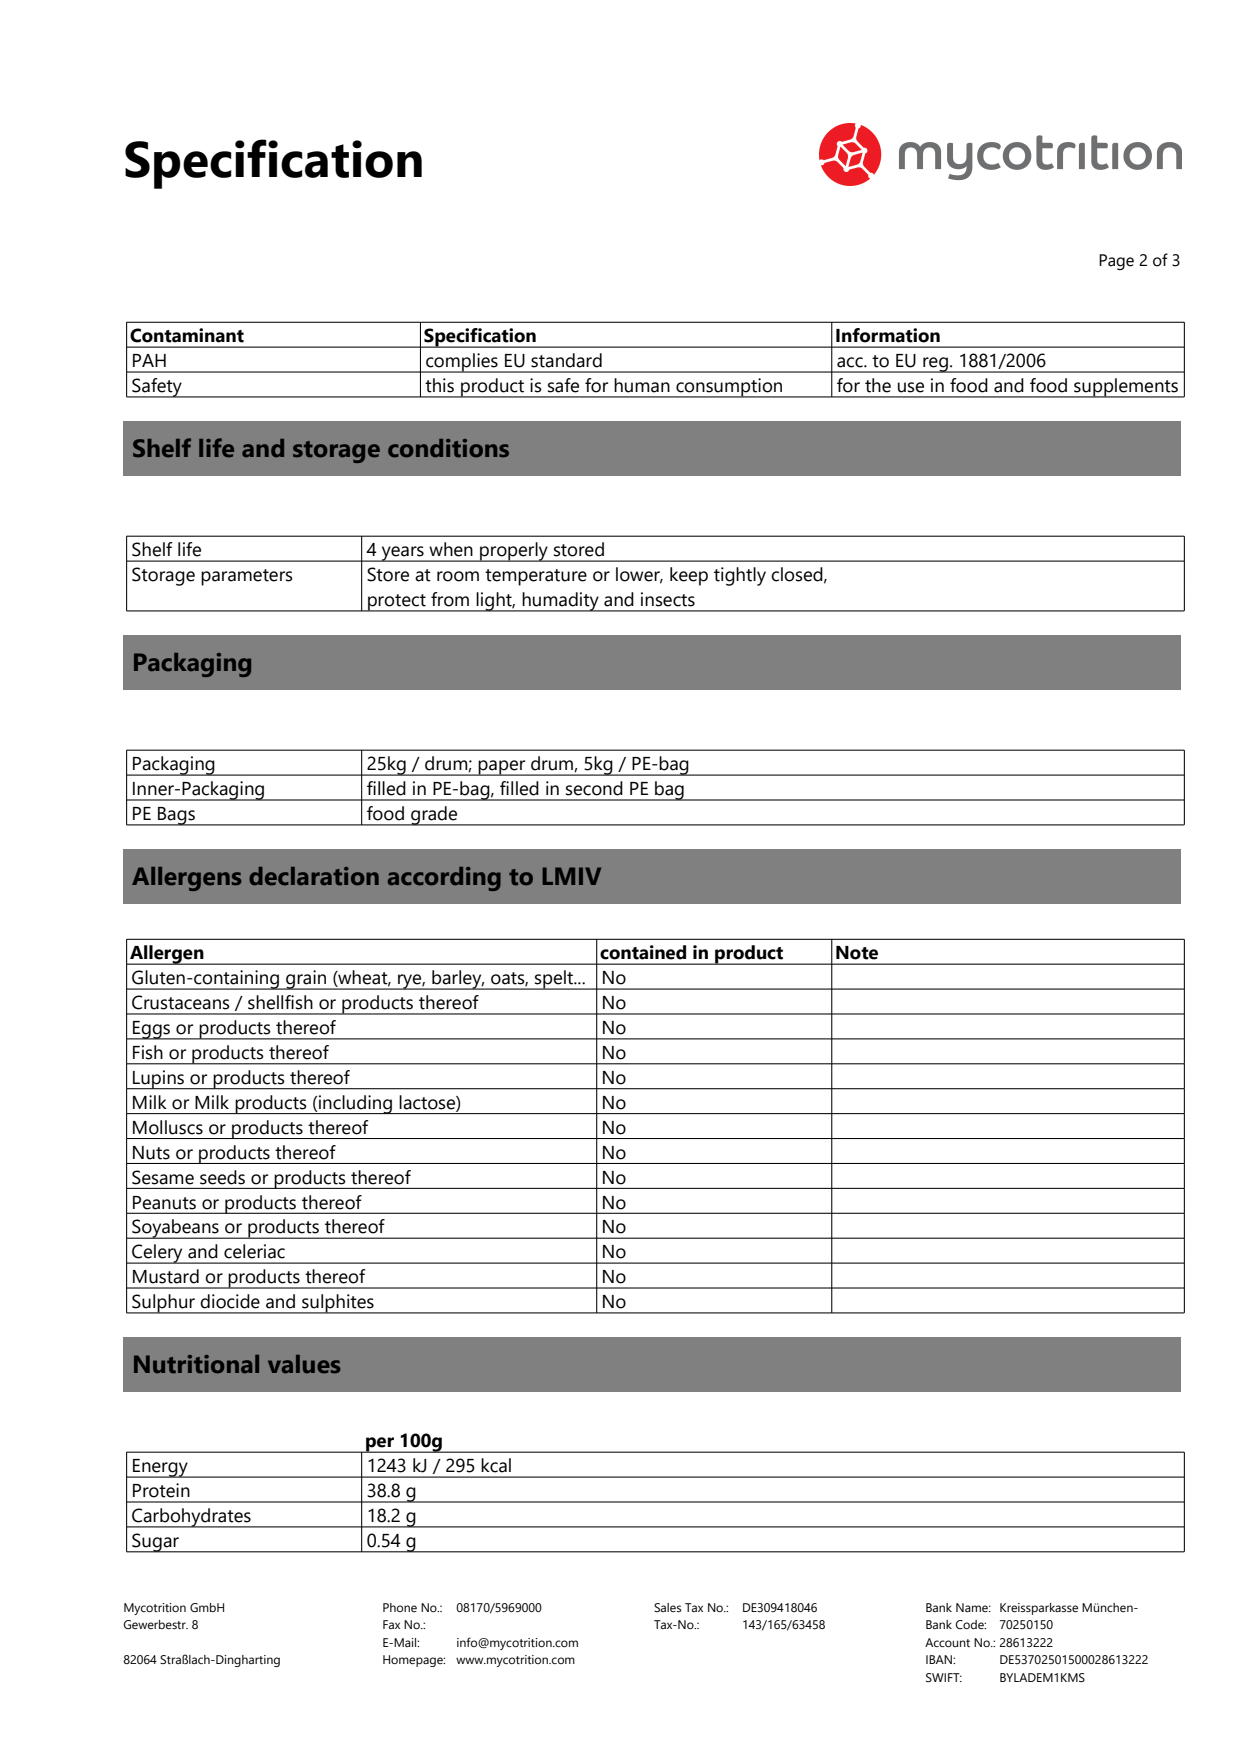 Image resolution: width=1234 pixels, height=1745 pixels. What do you see at coordinates (391, 1624) in the document?
I see `Fax` at bounding box center [391, 1624].
